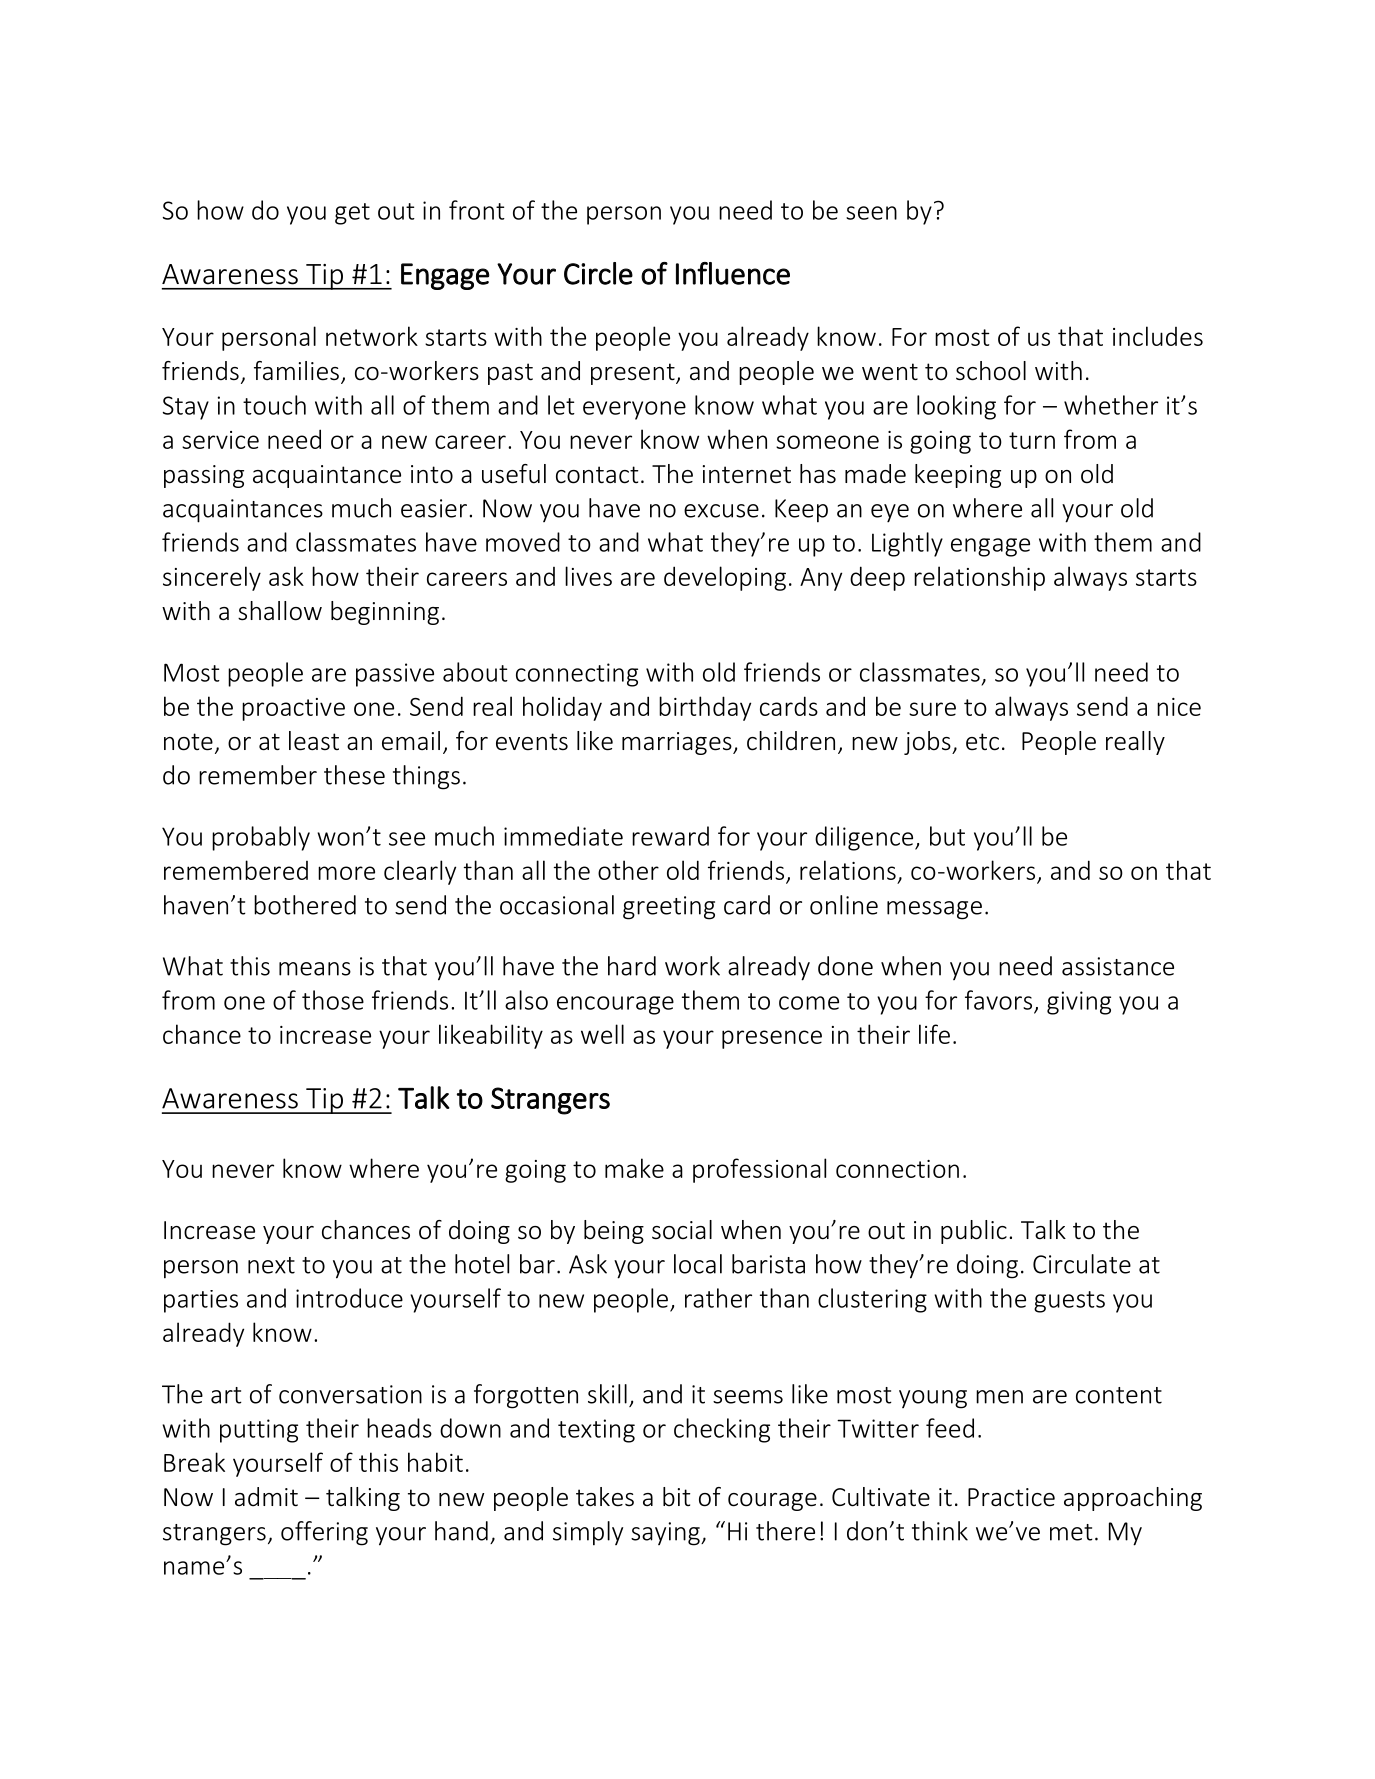 This screenshot has height=1779, width=1375. I want to click on Influence, so click(733, 273).
